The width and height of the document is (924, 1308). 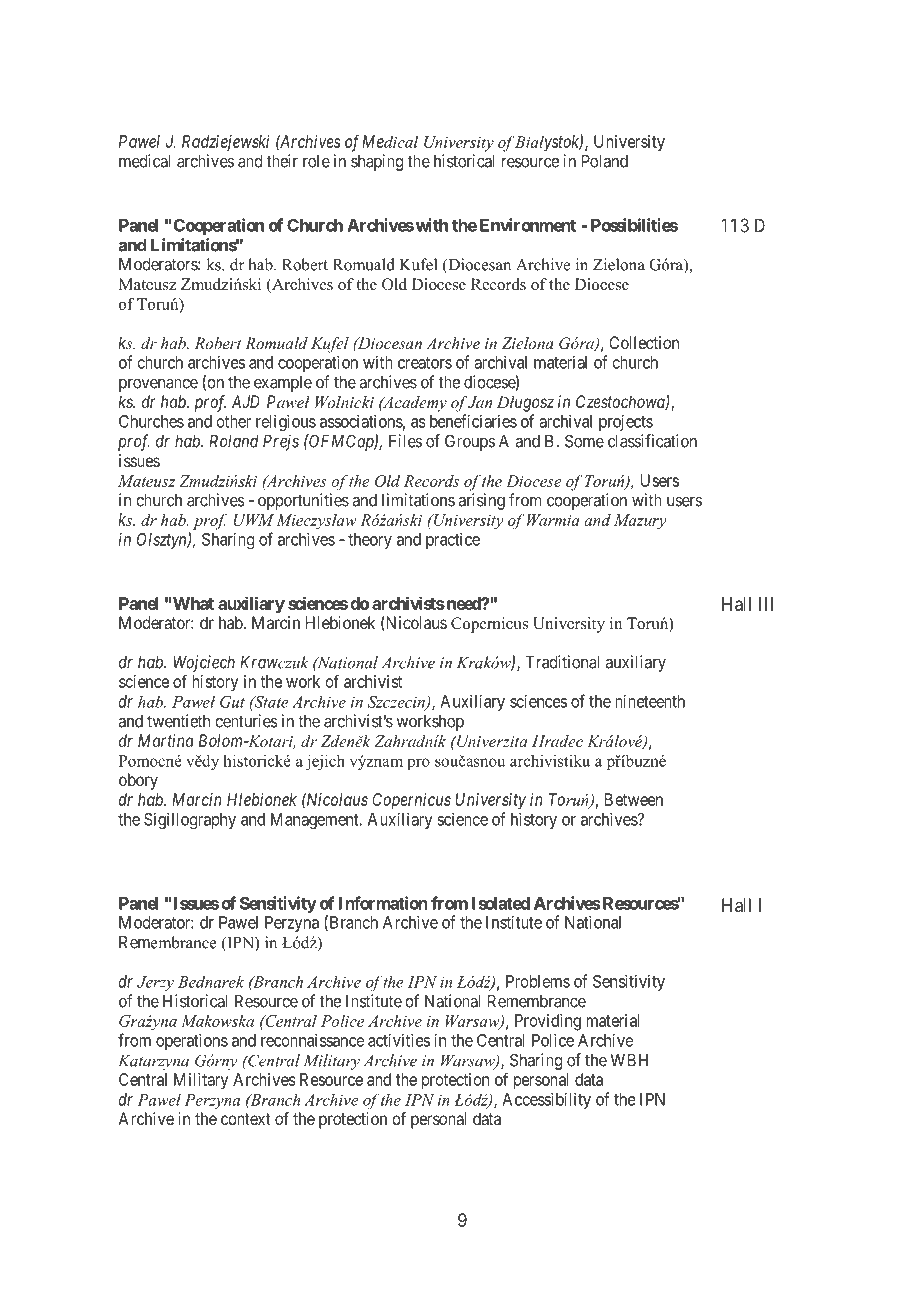 I want to click on Jerzy, so click(x=155, y=983).
